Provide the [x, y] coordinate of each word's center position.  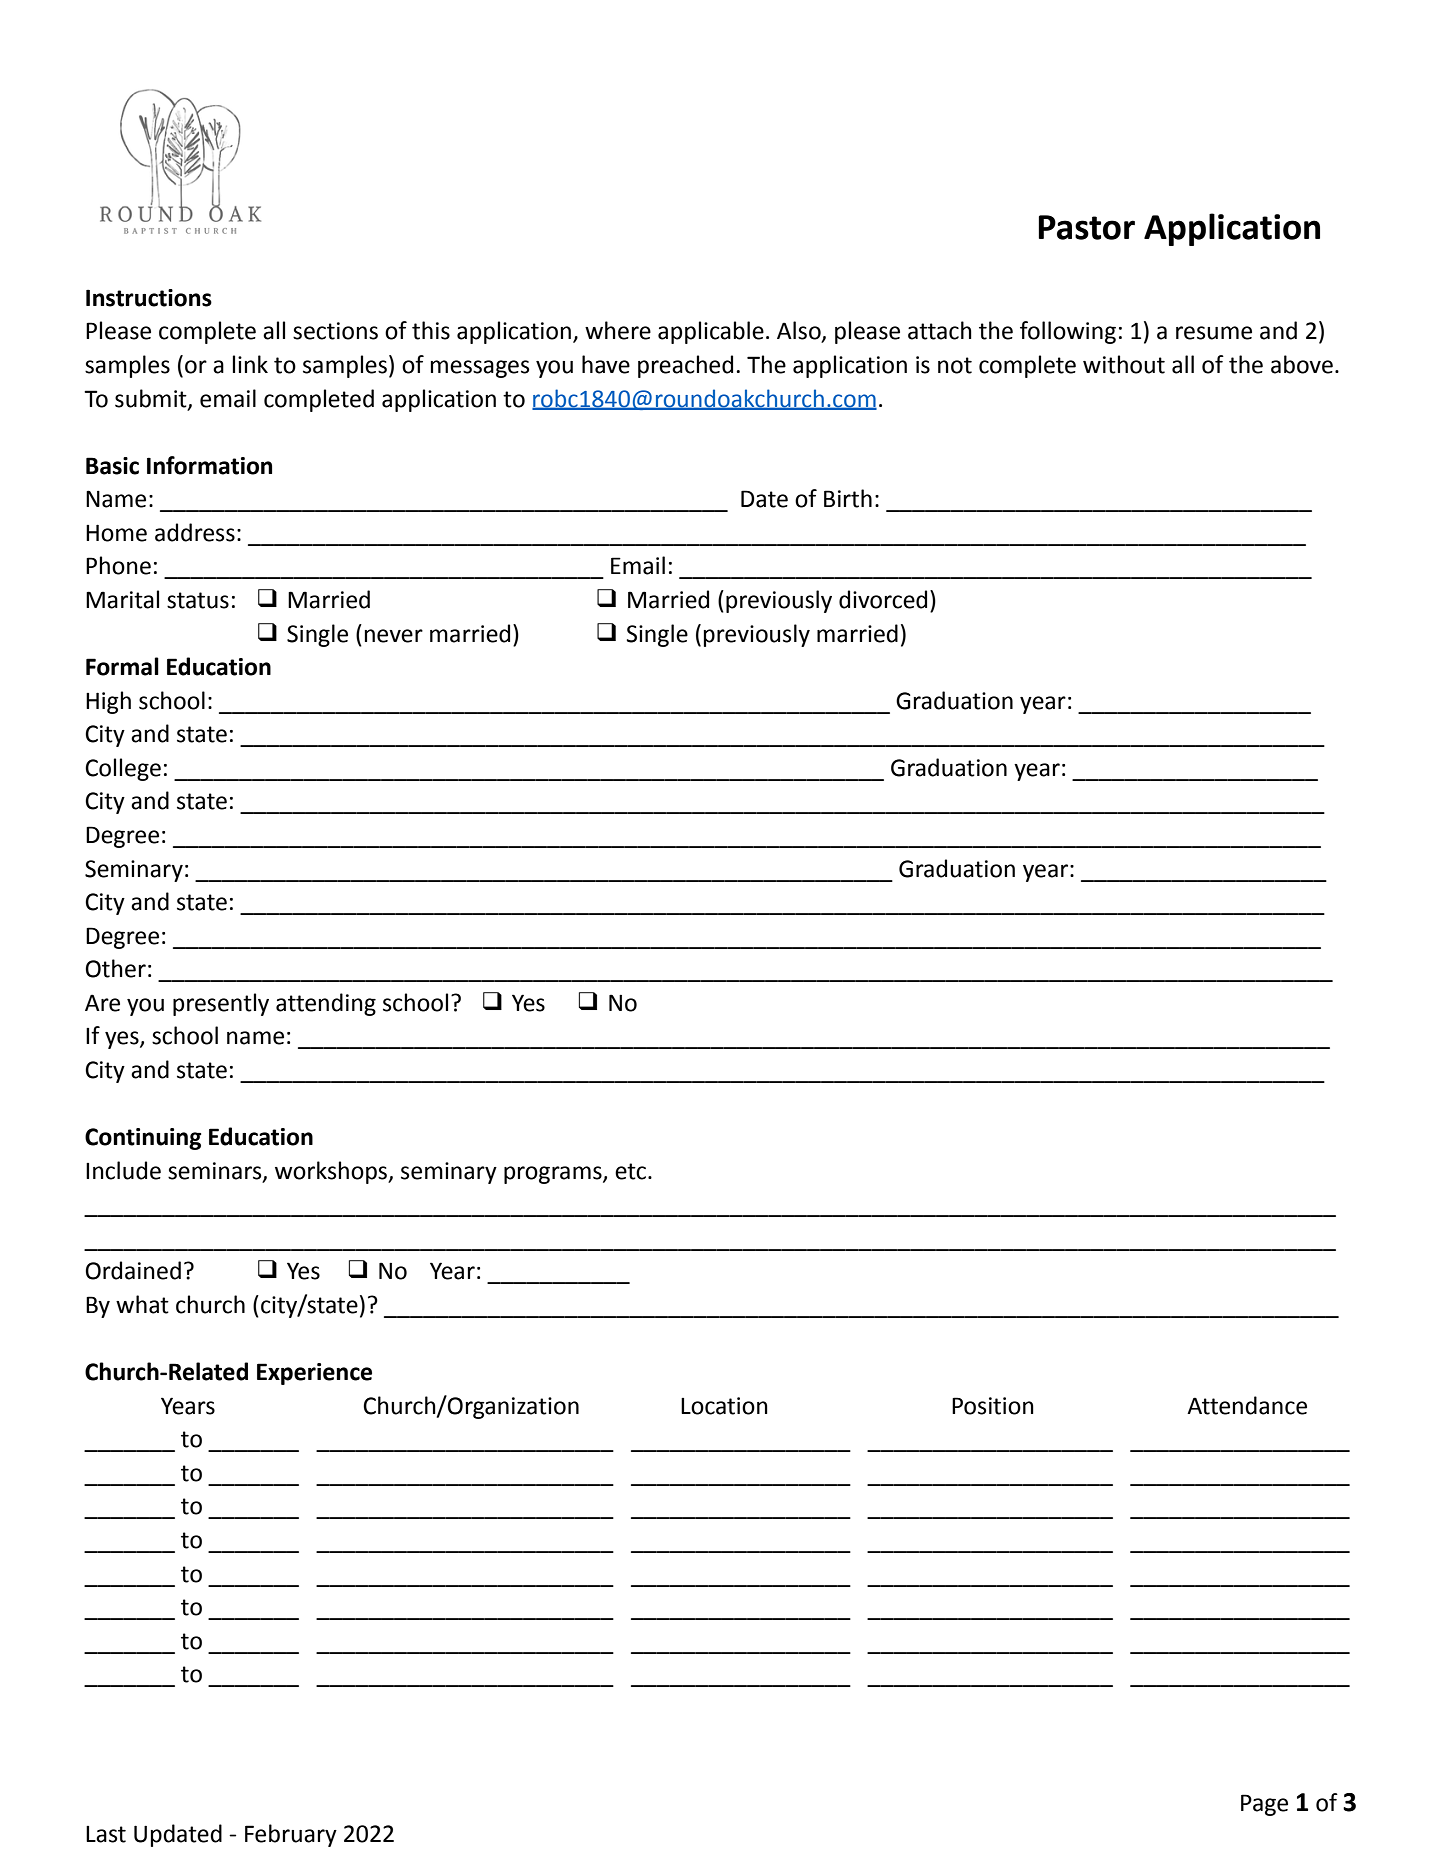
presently [221, 1004]
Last [106, 1834]
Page [1264, 1805]
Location [724, 1406]
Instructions [149, 298]
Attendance [1247, 1405]
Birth [848, 498]
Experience [314, 1374]
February [291, 1835]
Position [993, 1406]
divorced [883, 599]
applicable [711, 332]
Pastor [1086, 227]
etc [632, 1171]
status [198, 600]
